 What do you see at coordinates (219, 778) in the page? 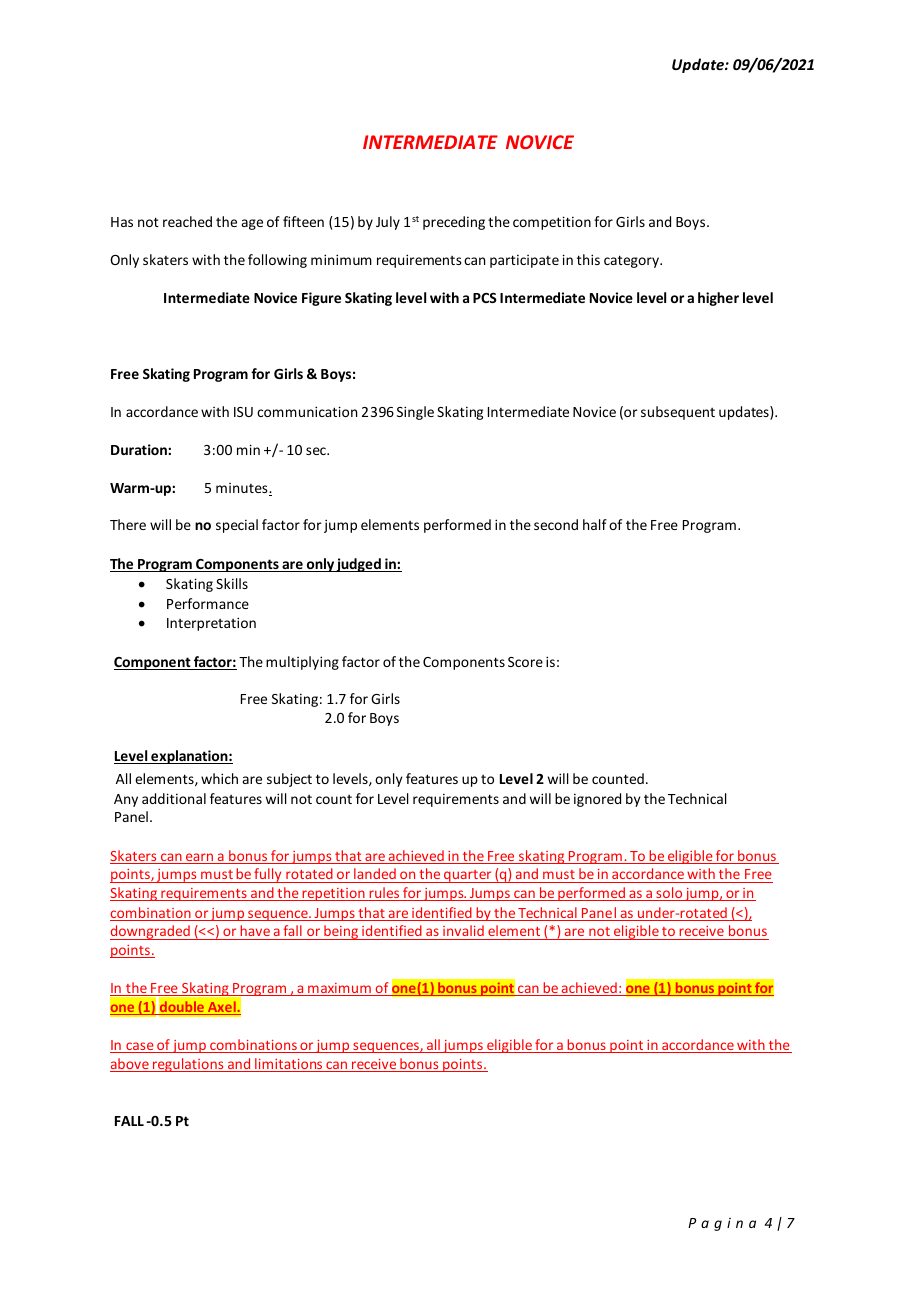
I see `which` at bounding box center [219, 778].
